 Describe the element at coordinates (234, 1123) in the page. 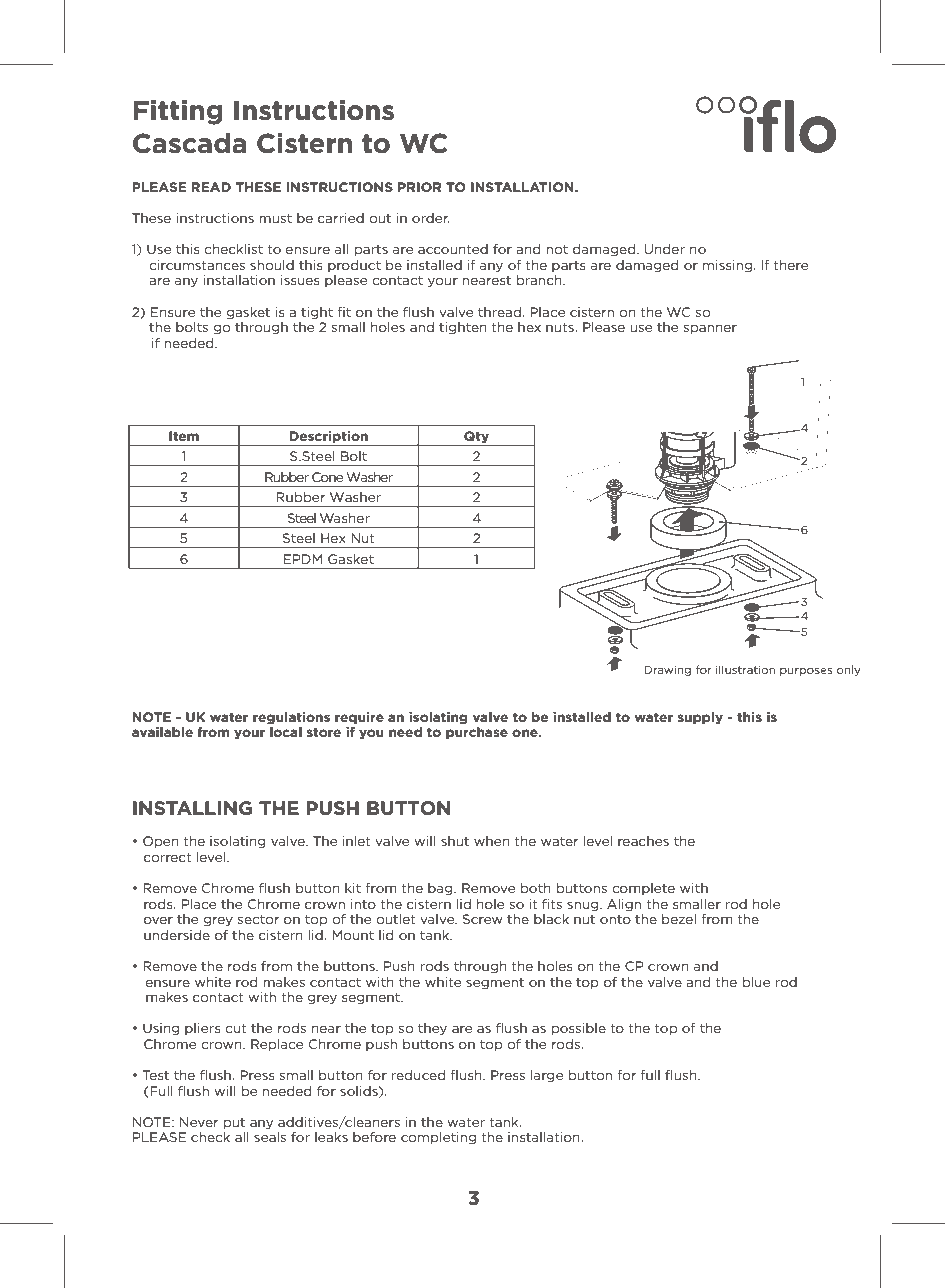

I see `put` at that location.
